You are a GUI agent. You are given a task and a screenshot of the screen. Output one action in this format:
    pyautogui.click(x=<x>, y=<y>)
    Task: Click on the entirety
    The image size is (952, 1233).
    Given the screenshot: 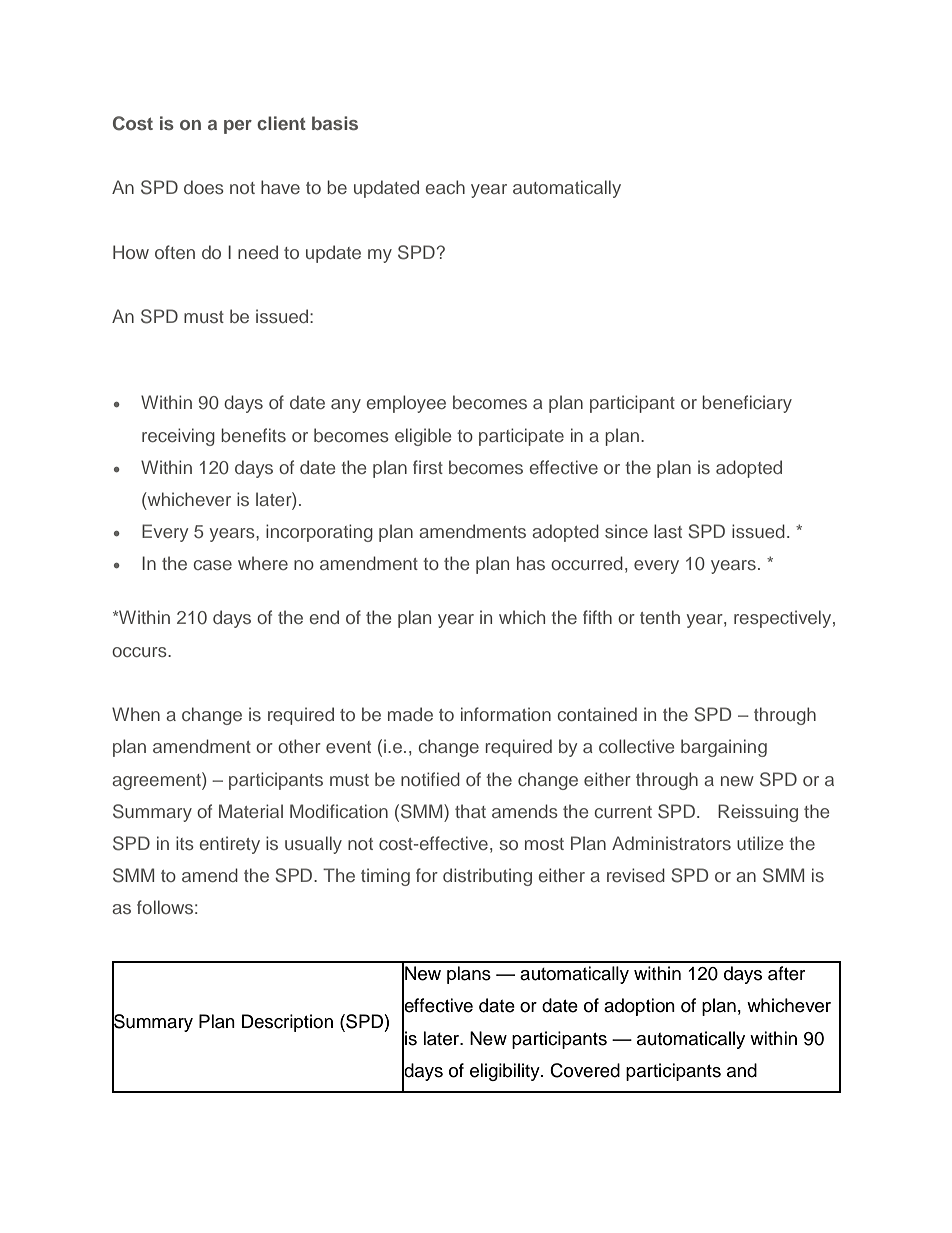 What is the action you would take?
    pyautogui.click(x=230, y=845)
